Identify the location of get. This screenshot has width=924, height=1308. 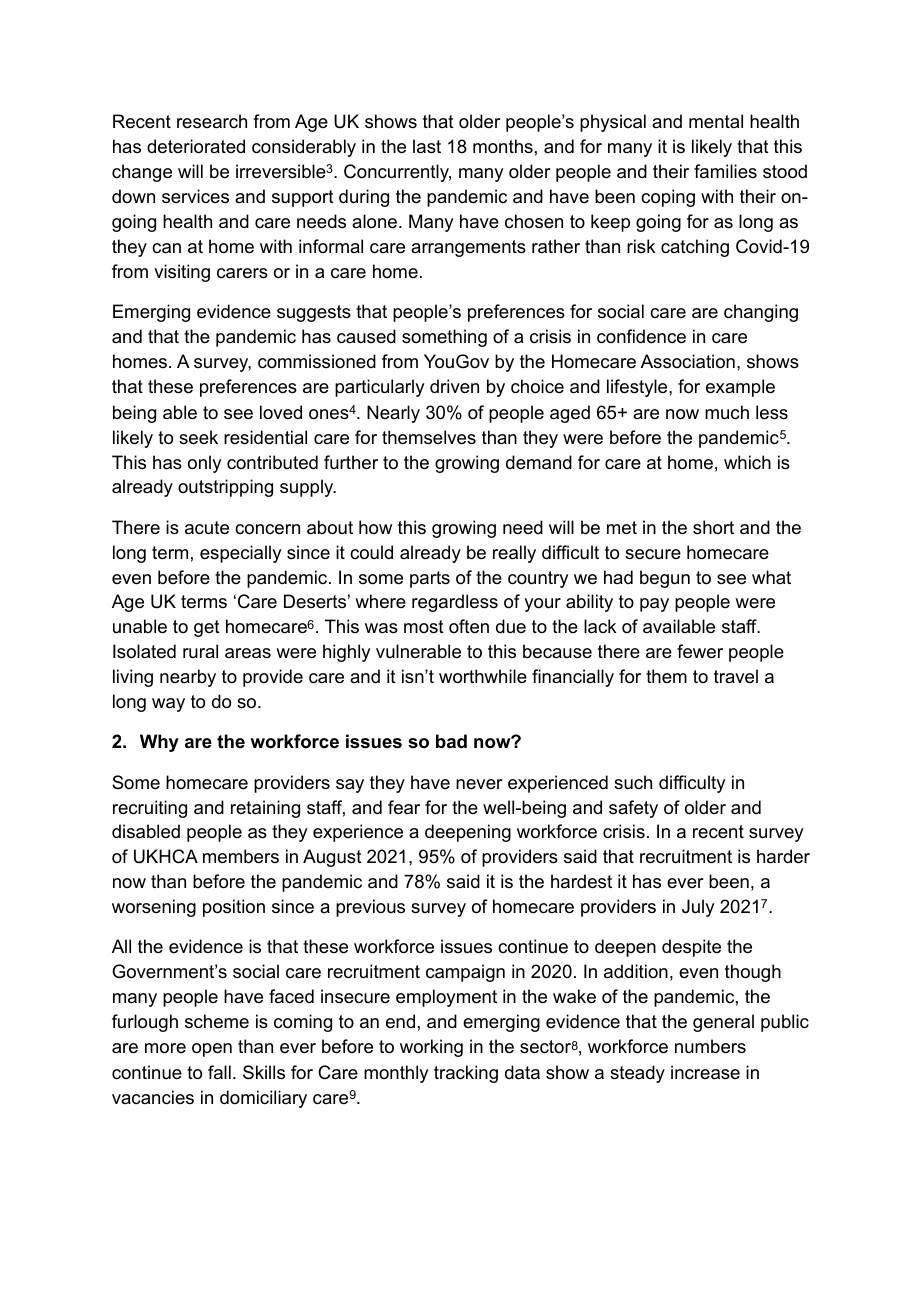
(207, 628).
